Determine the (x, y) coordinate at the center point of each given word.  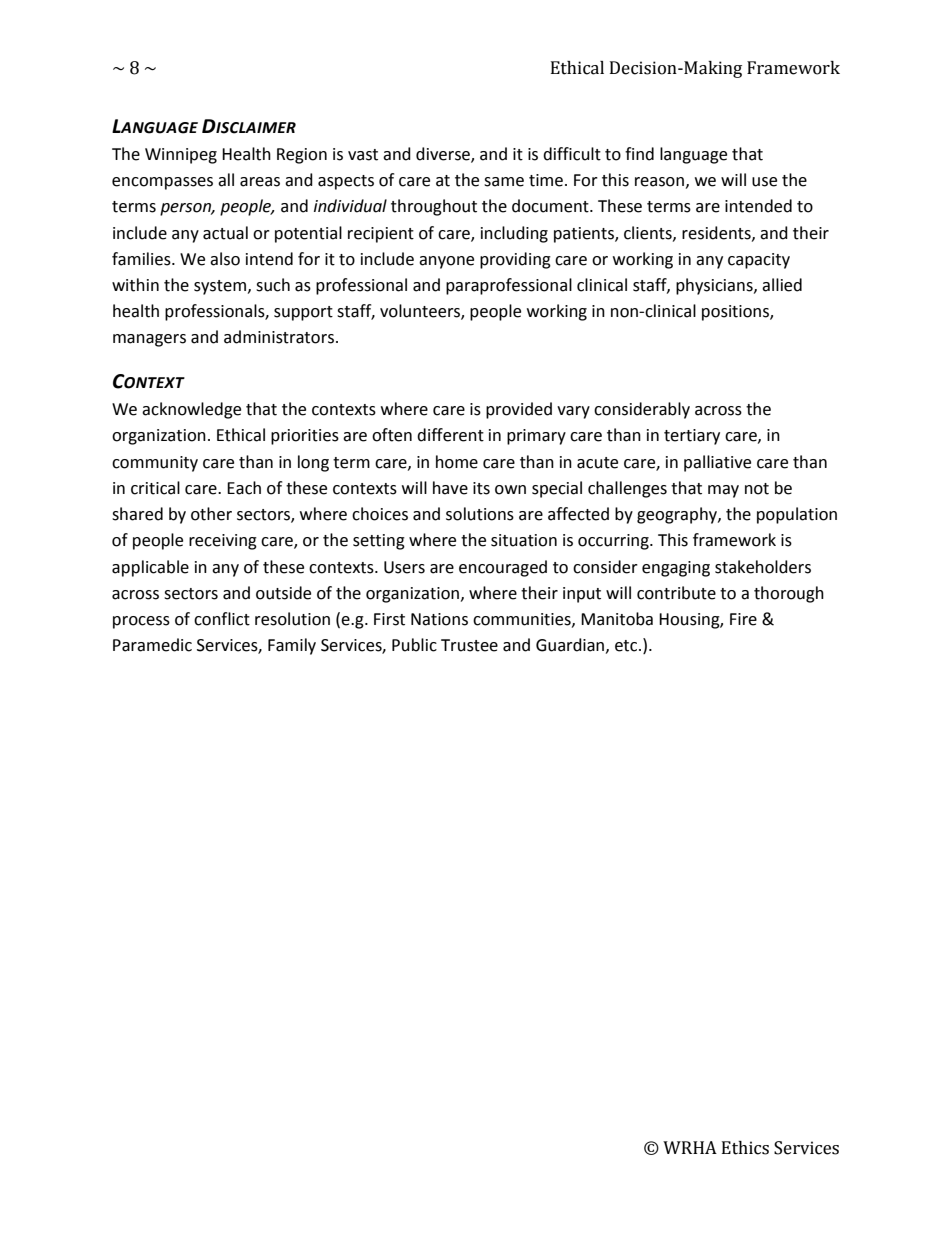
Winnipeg (181, 156)
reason (659, 182)
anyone (446, 262)
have (450, 488)
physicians (715, 286)
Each (244, 488)
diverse (444, 155)
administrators (279, 337)
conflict (222, 619)
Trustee (469, 645)
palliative (717, 463)
